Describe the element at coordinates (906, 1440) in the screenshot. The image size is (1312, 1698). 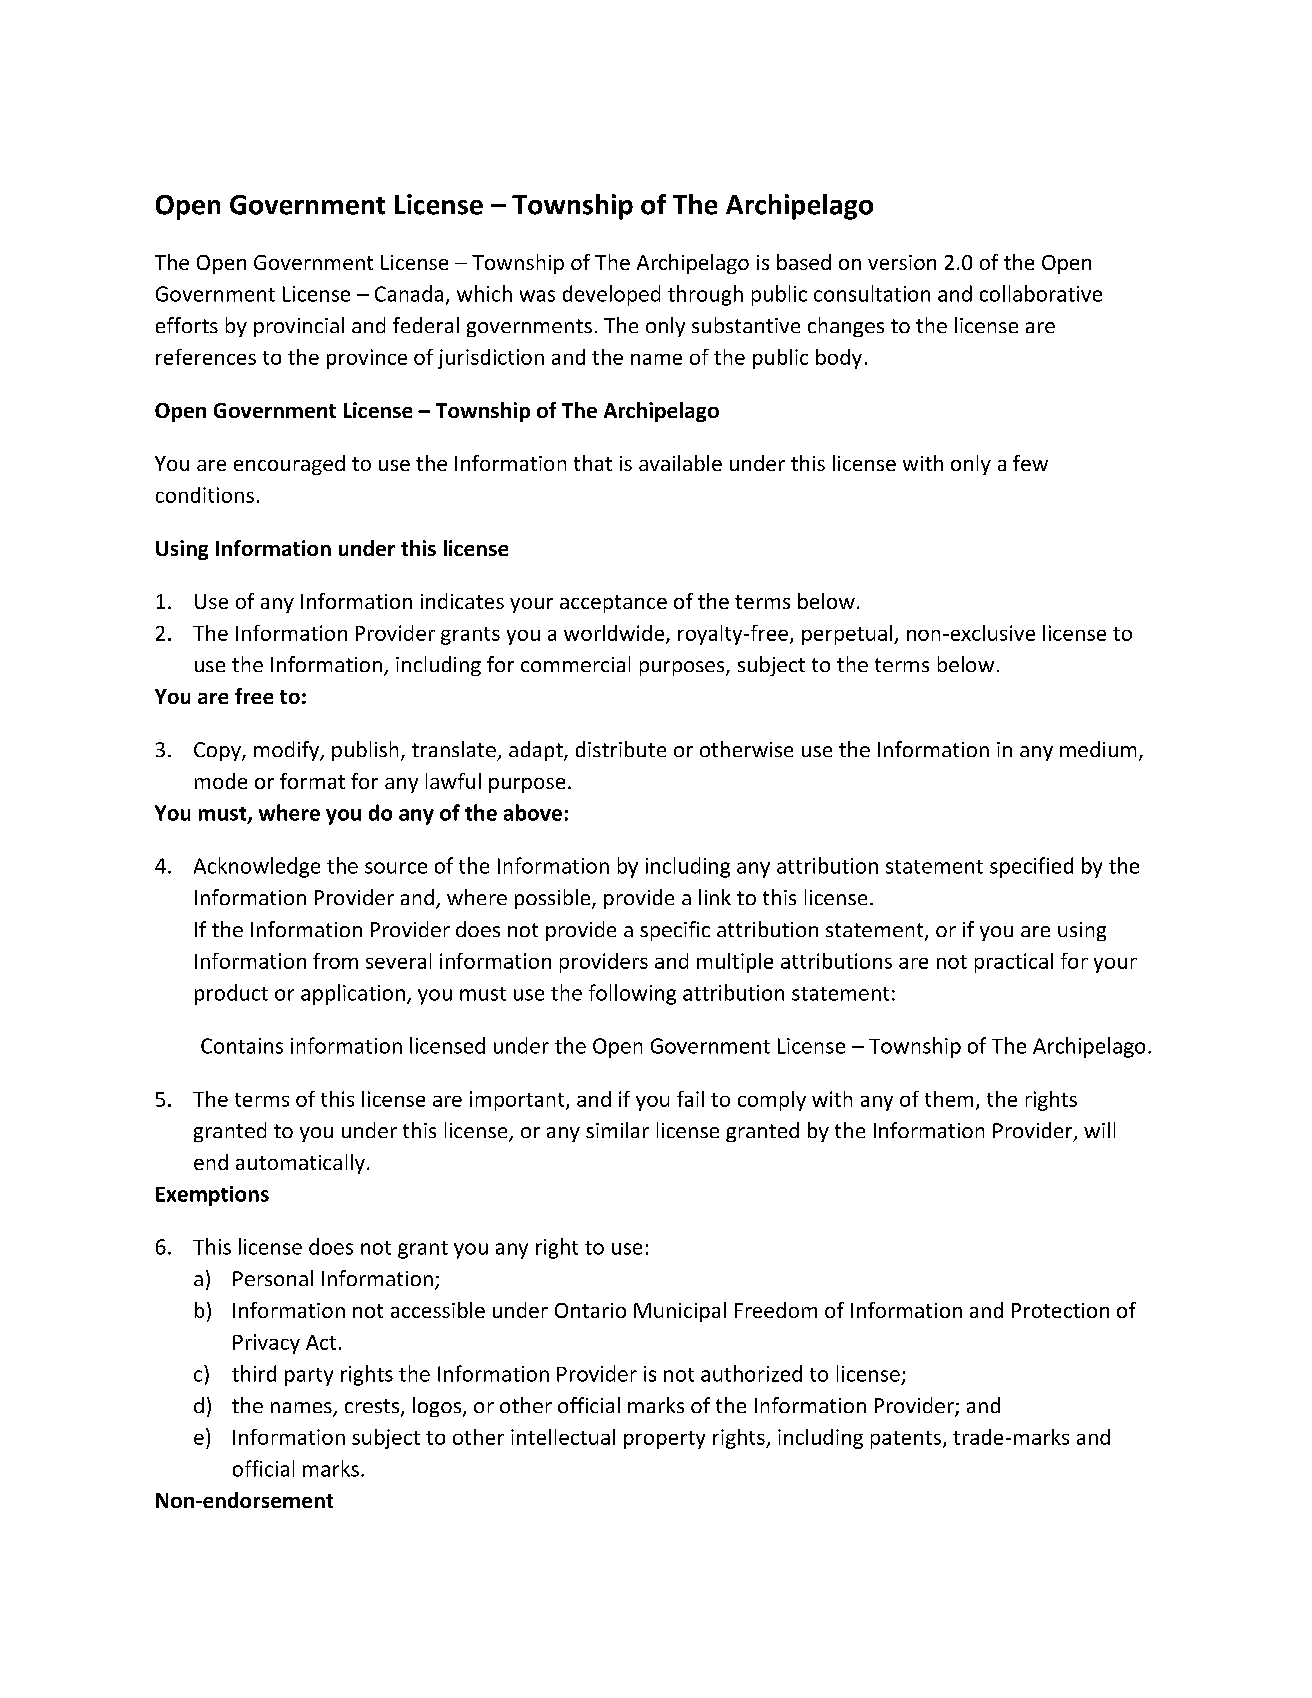
I see `patents` at that location.
